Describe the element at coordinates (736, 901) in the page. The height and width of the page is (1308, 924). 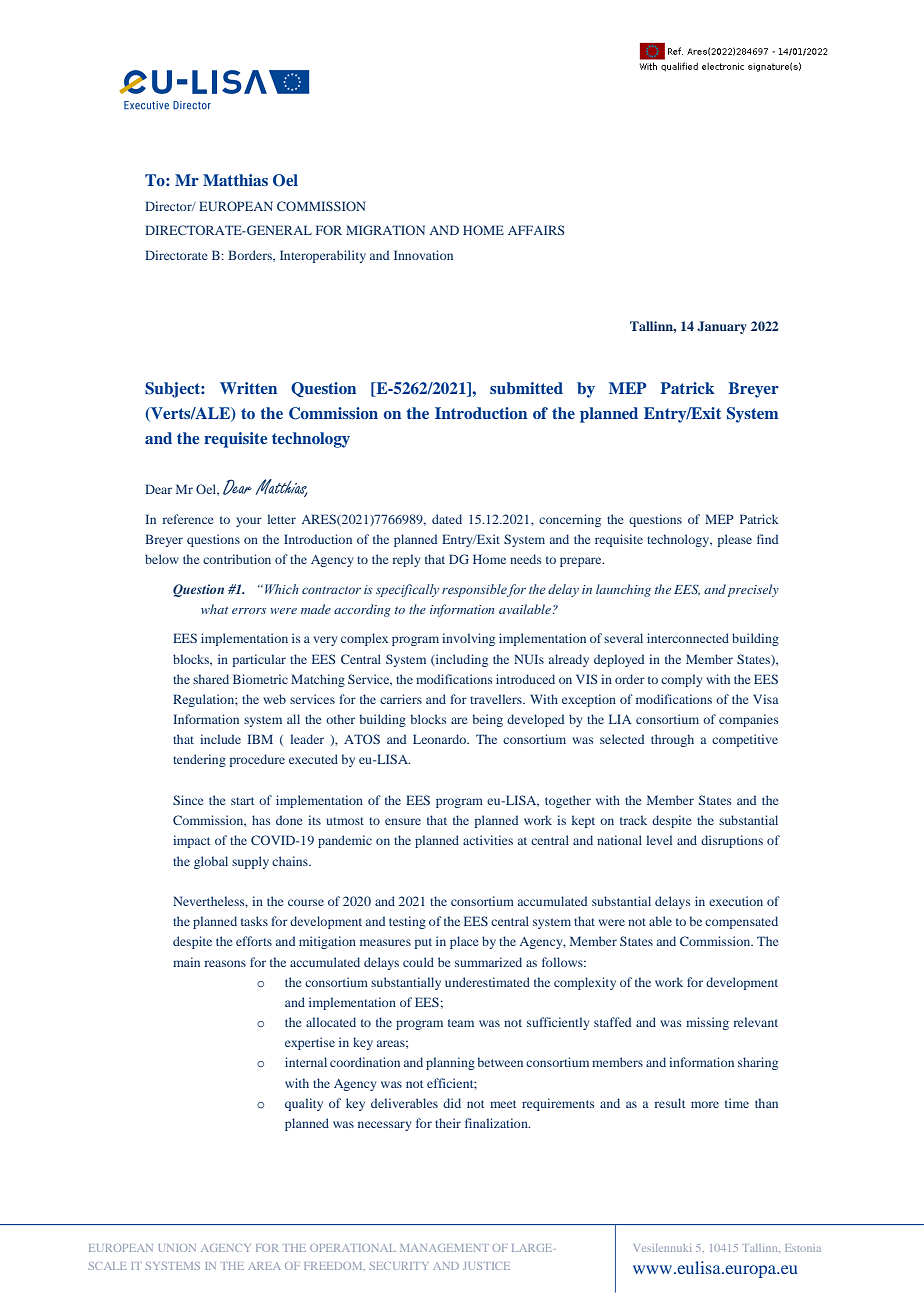
I see `execution` at that location.
